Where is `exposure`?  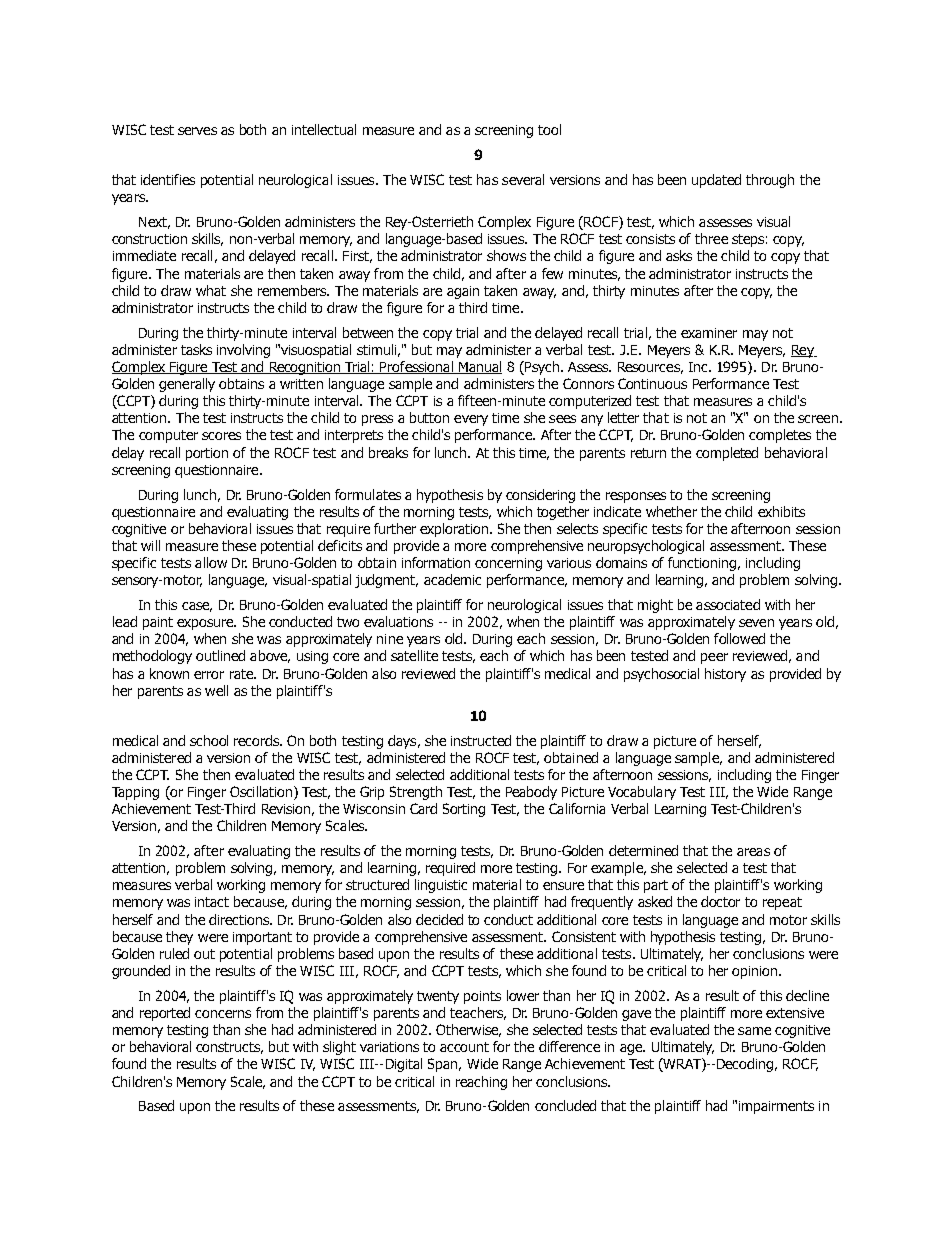 exposure is located at coordinates (206, 624).
